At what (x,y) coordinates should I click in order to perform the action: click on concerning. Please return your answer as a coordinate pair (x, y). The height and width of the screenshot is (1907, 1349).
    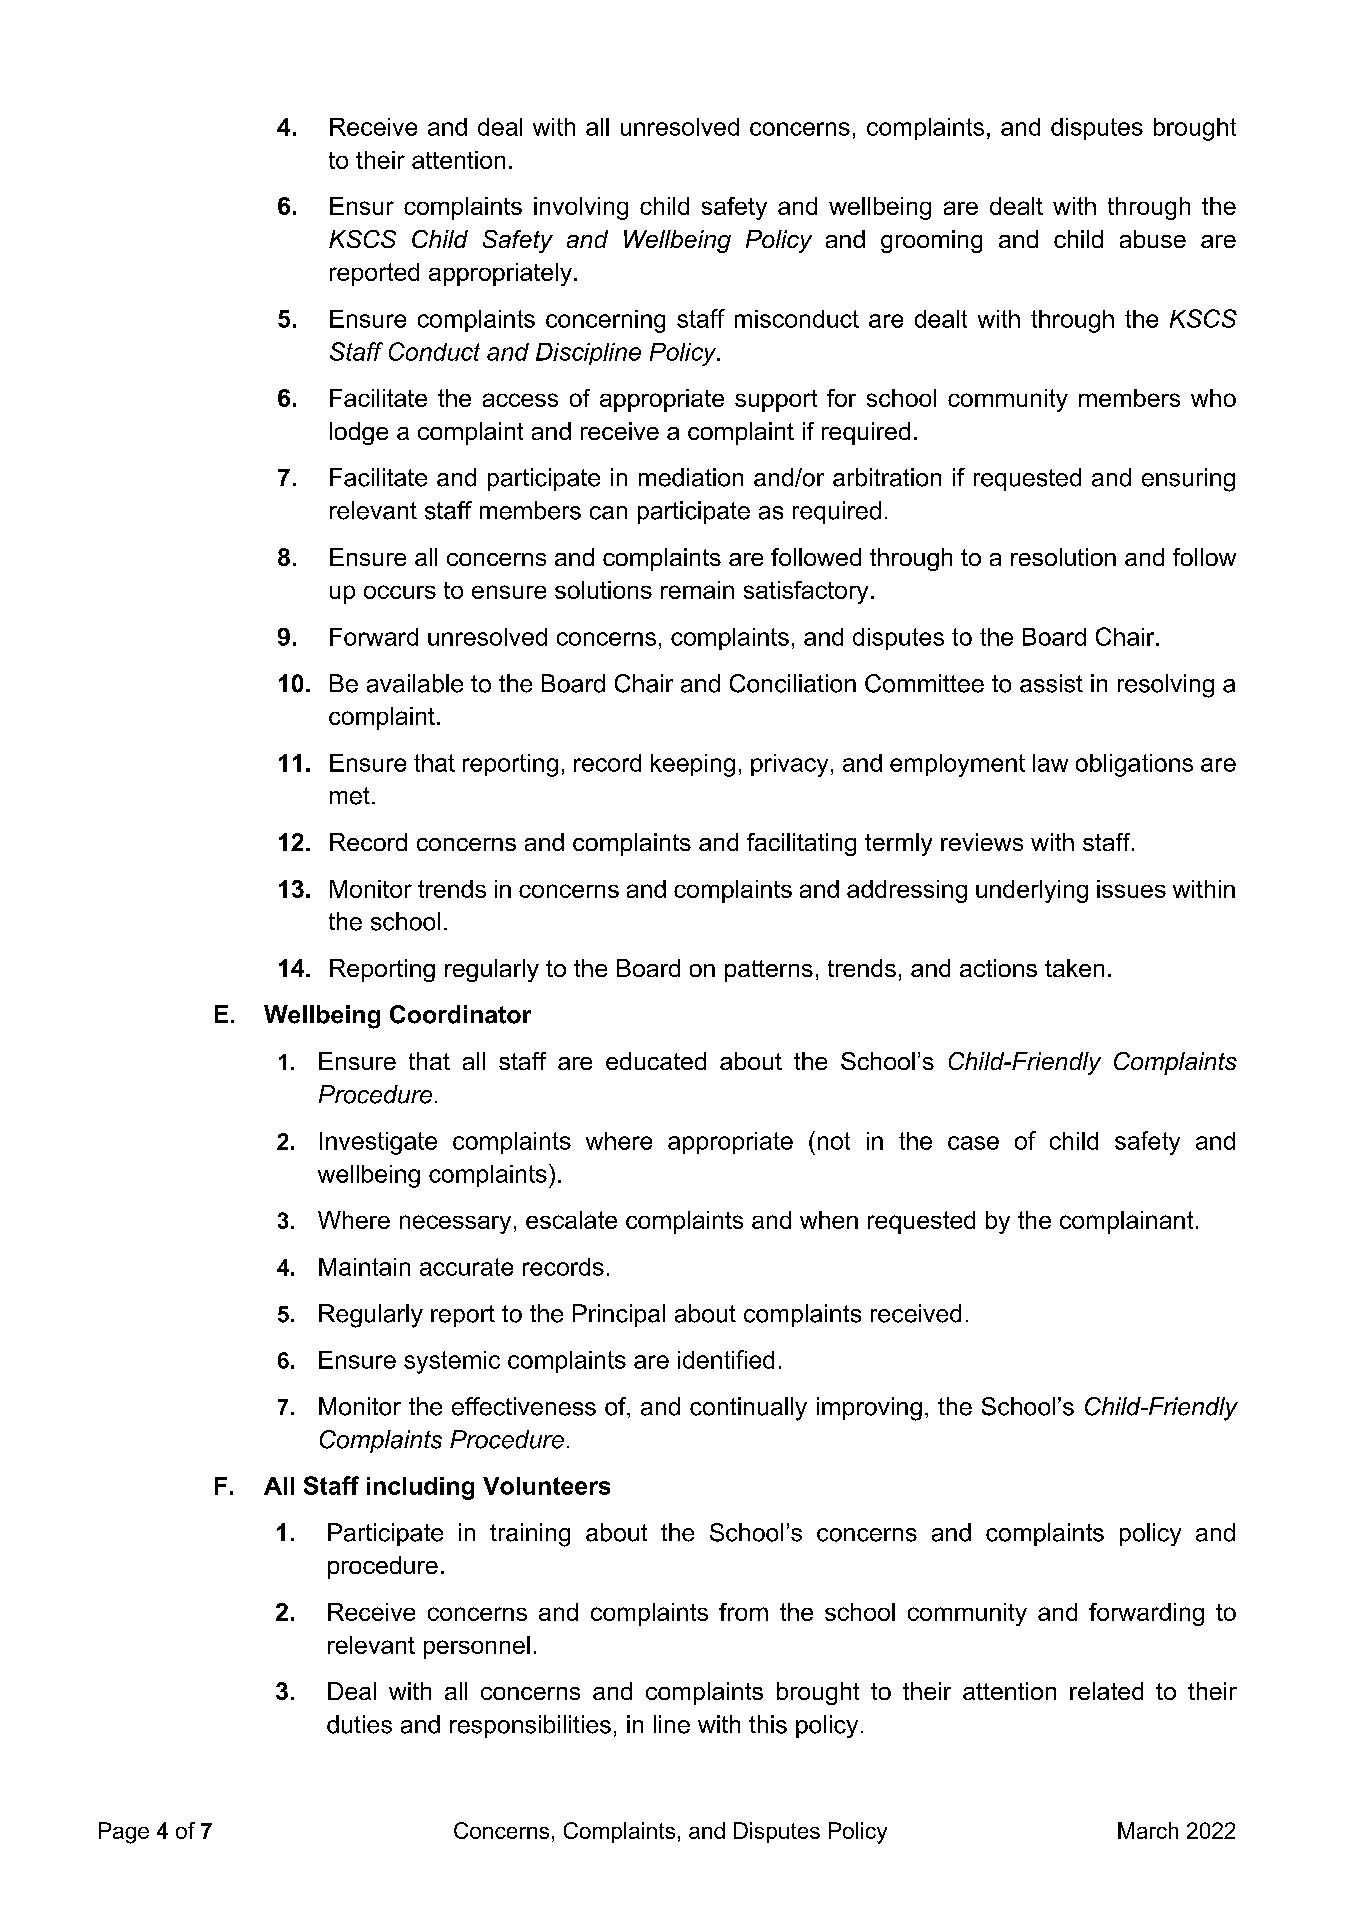
    Looking at the image, I should click on (605, 321).
